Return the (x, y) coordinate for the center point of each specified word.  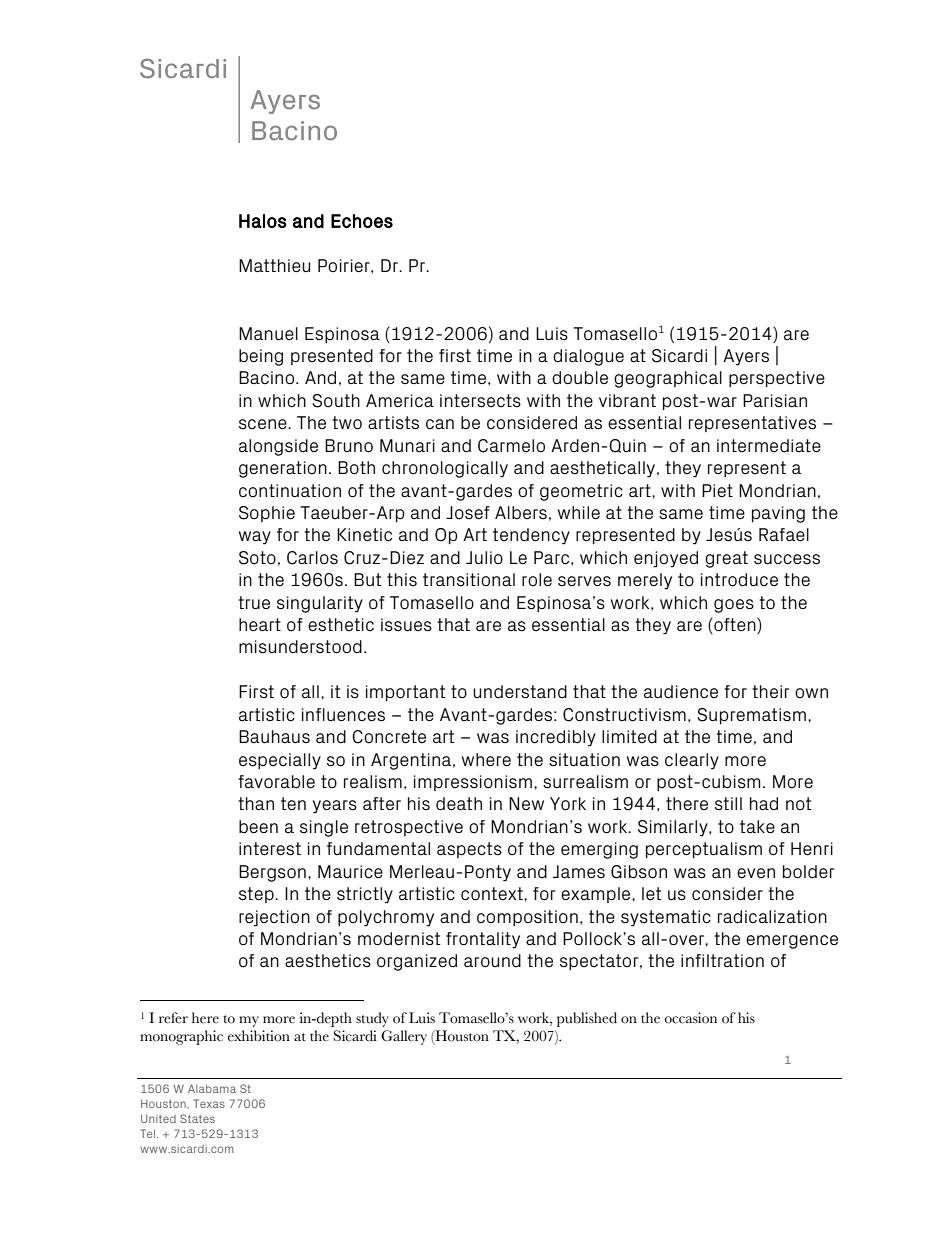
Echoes (362, 221)
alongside (278, 447)
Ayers (746, 357)
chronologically (445, 469)
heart (260, 625)
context (493, 894)
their (770, 691)
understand (520, 692)
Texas (209, 1103)
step (257, 895)
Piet (717, 491)
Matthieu (274, 266)
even (756, 873)
